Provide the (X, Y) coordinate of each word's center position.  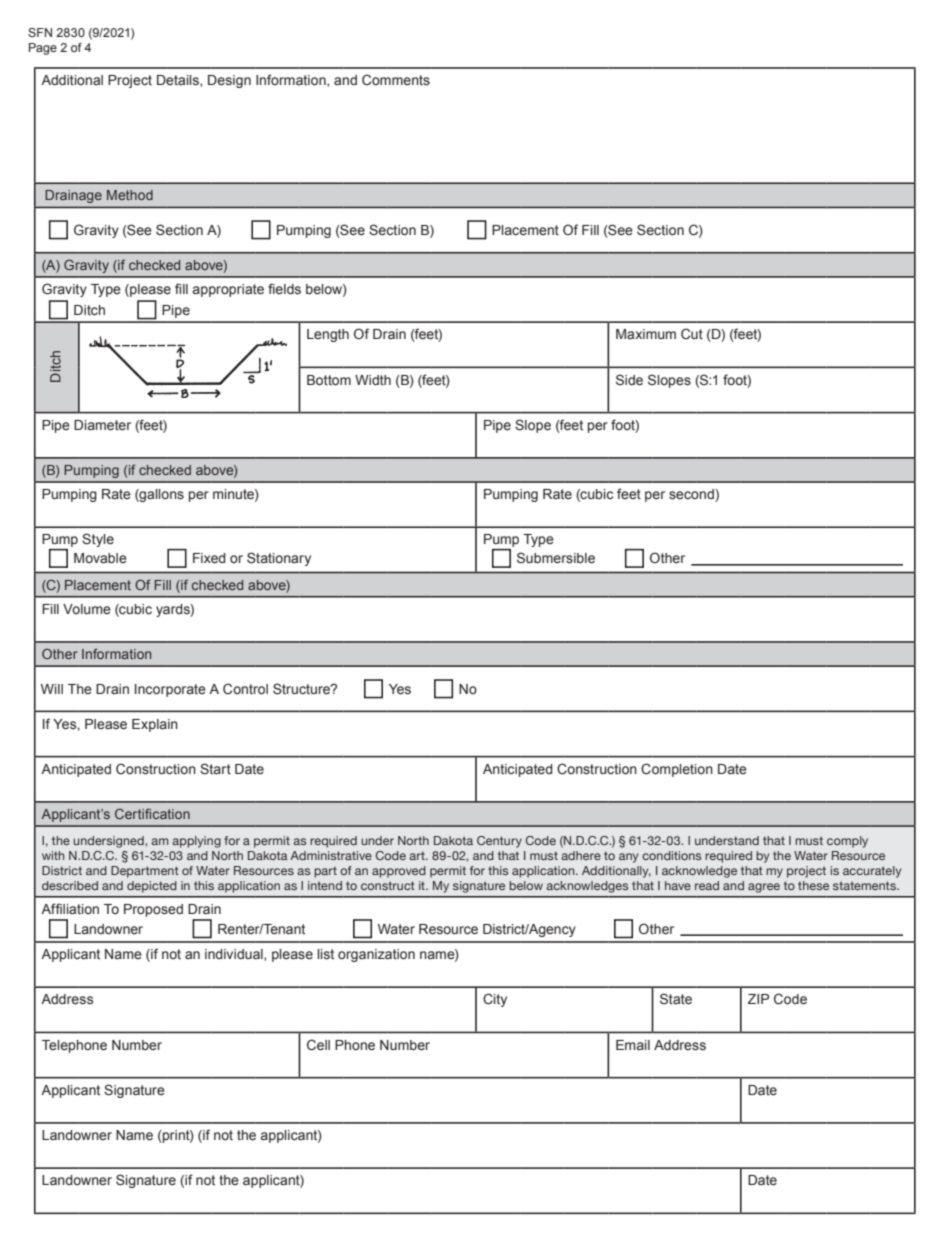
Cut (692, 333)
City (495, 1000)
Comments (396, 80)
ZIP (758, 999)
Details (179, 81)
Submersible (556, 558)
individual (235, 955)
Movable (100, 558)
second (692, 495)
